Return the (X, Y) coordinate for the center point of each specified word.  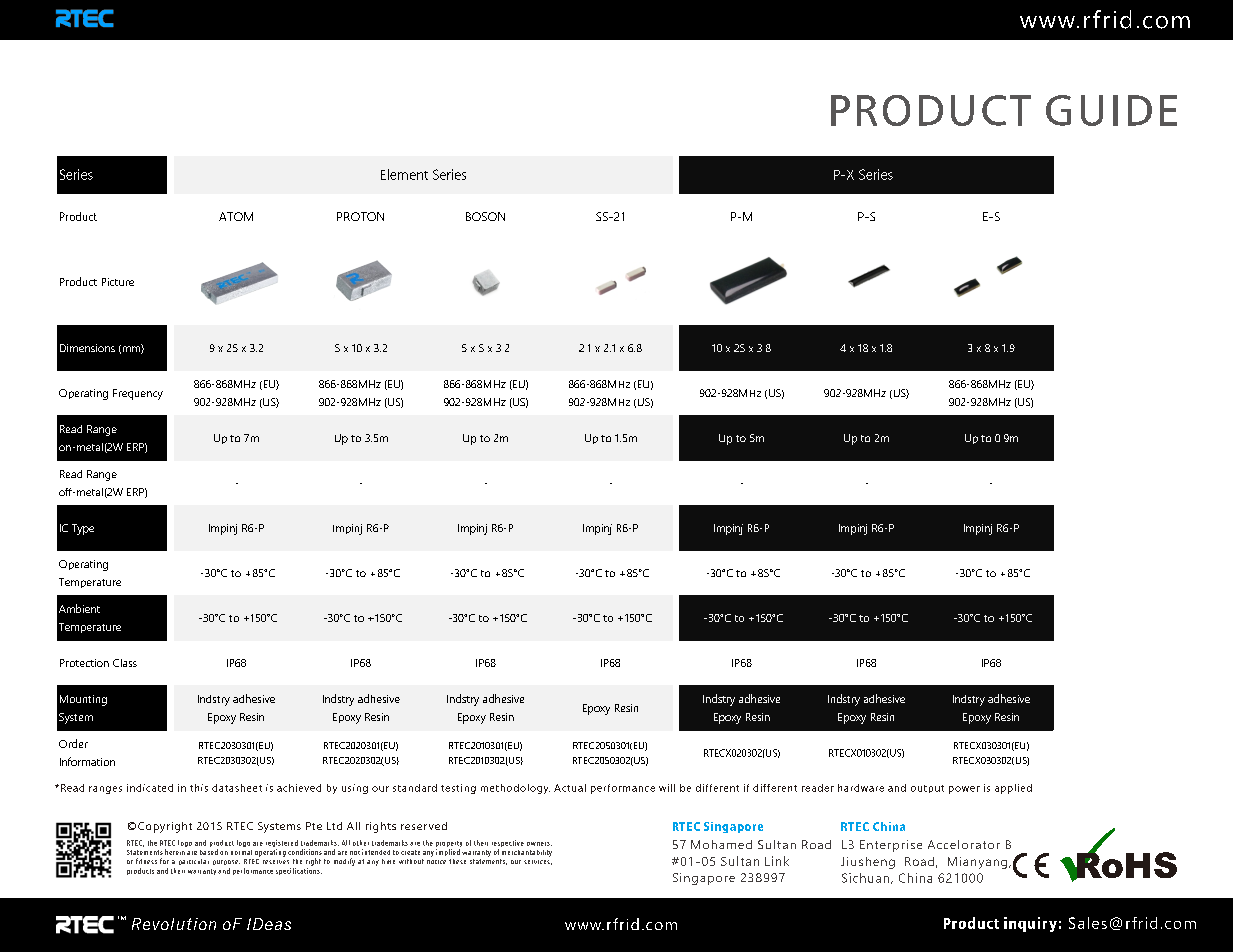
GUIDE (1111, 110)
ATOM (236, 216)
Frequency (138, 394)
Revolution (174, 924)
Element (404, 174)
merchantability (527, 853)
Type (83, 529)
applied (1013, 789)
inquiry (1030, 924)
